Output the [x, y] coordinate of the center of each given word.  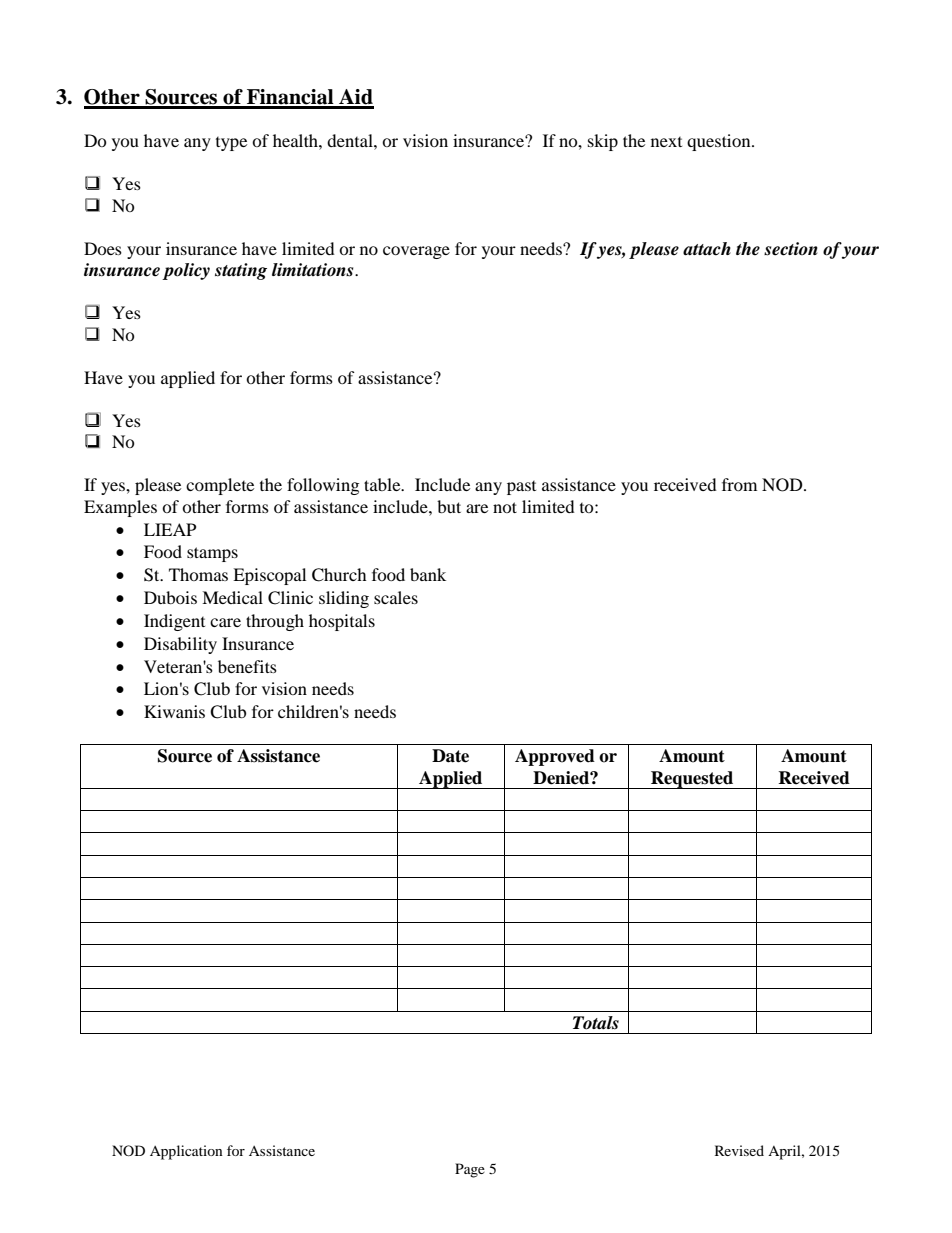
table [383, 484]
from [739, 484]
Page [470, 1170]
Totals [596, 1023]
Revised [739, 1150]
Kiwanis [174, 711]
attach [707, 249]
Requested [692, 780]
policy [186, 271]
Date [450, 756]
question [720, 142]
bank [428, 574]
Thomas [198, 574]
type [231, 144]
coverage [416, 252]
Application [186, 1152]
